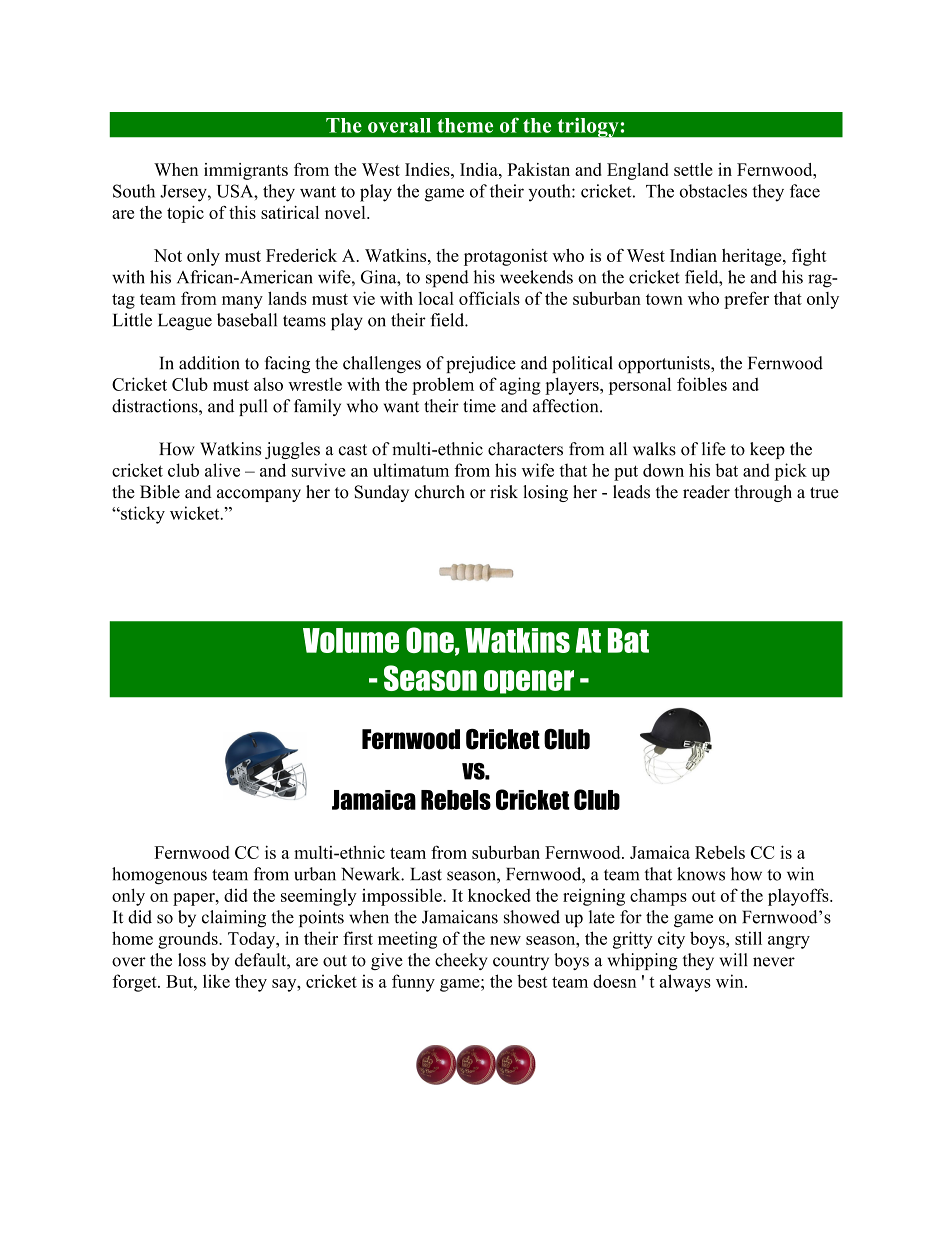  What do you see at coordinates (246, 171) in the image?
I see `immigrants` at bounding box center [246, 171].
